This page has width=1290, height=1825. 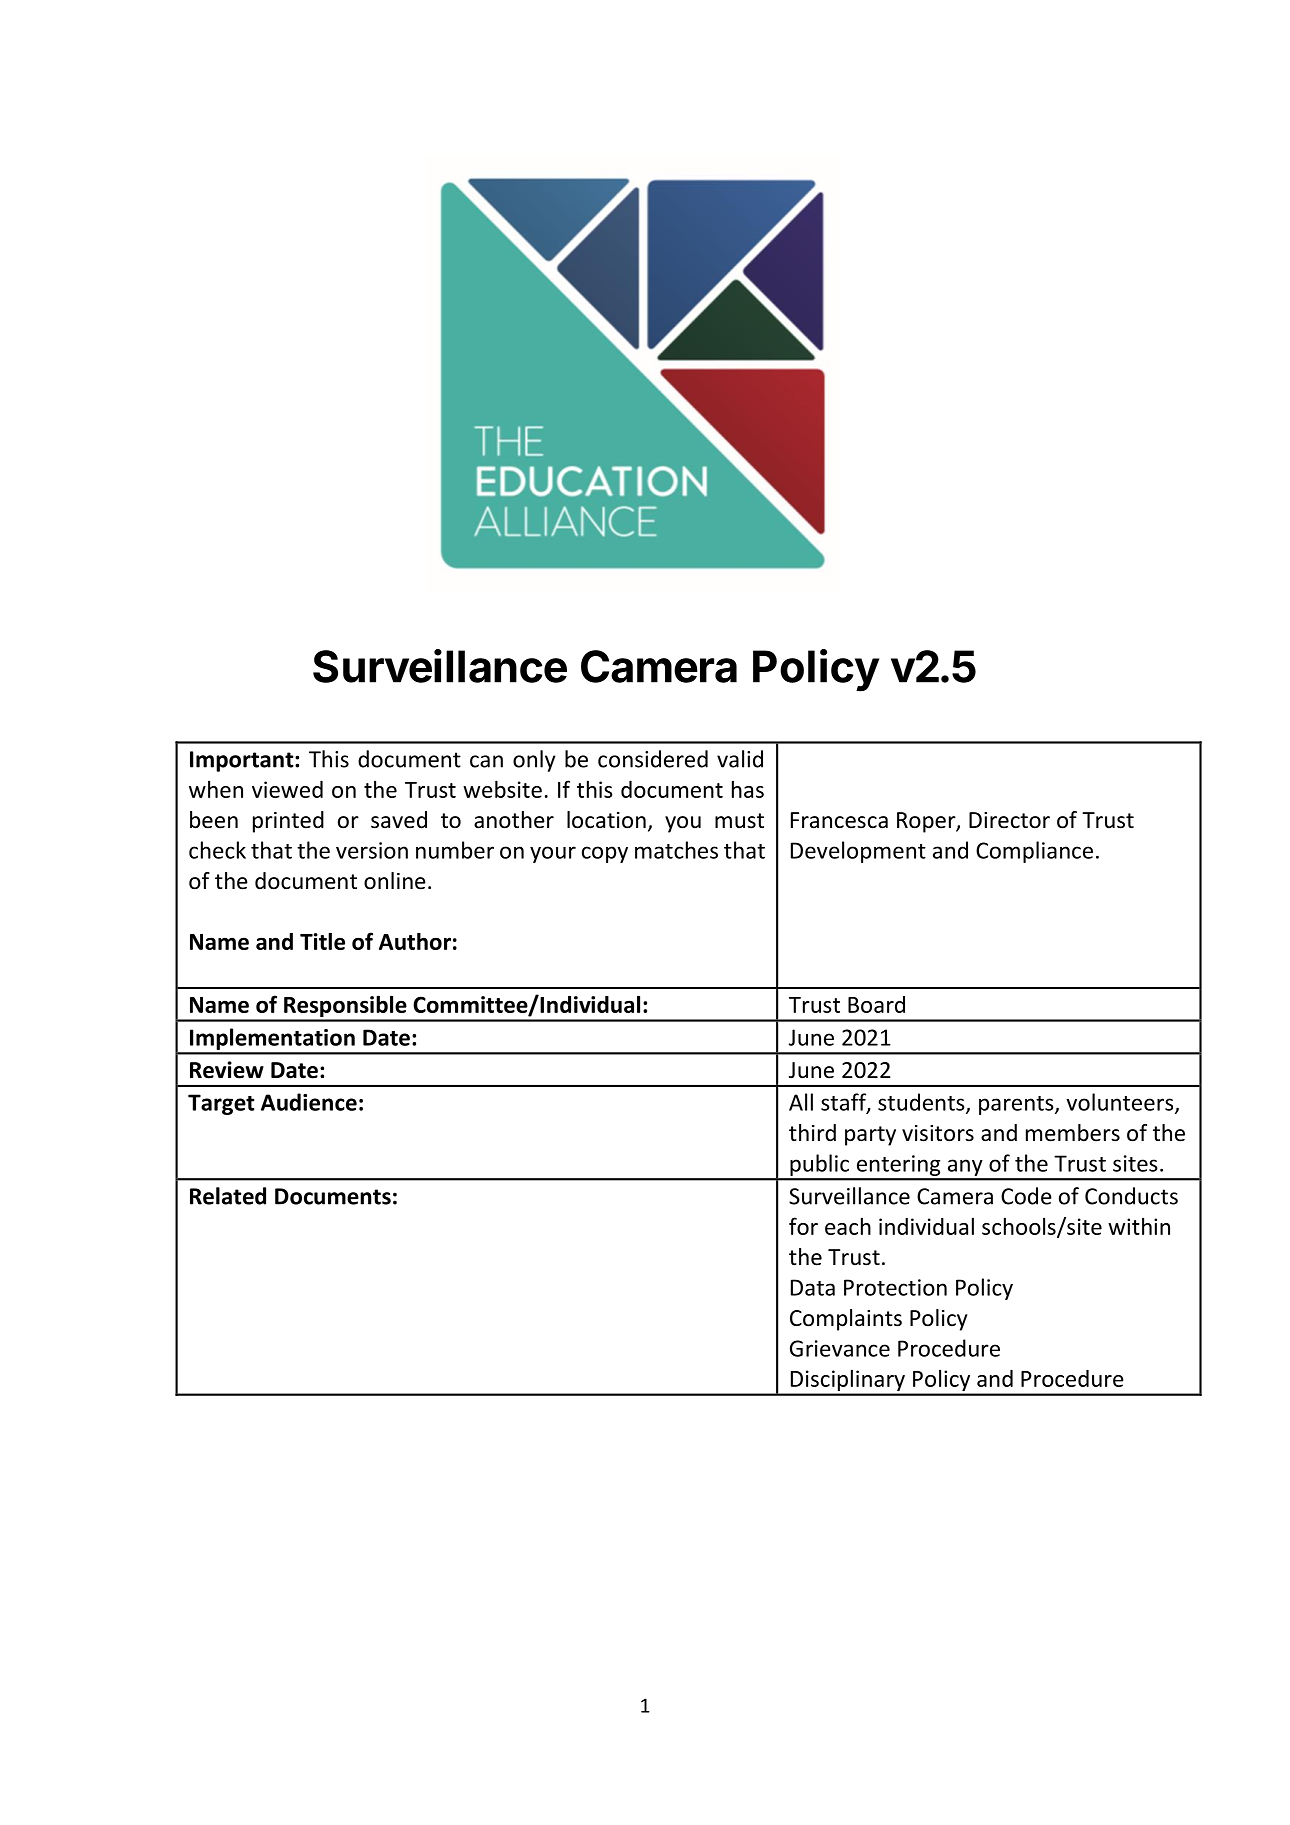 What do you see at coordinates (227, 1070) in the page?
I see `Review` at bounding box center [227, 1070].
